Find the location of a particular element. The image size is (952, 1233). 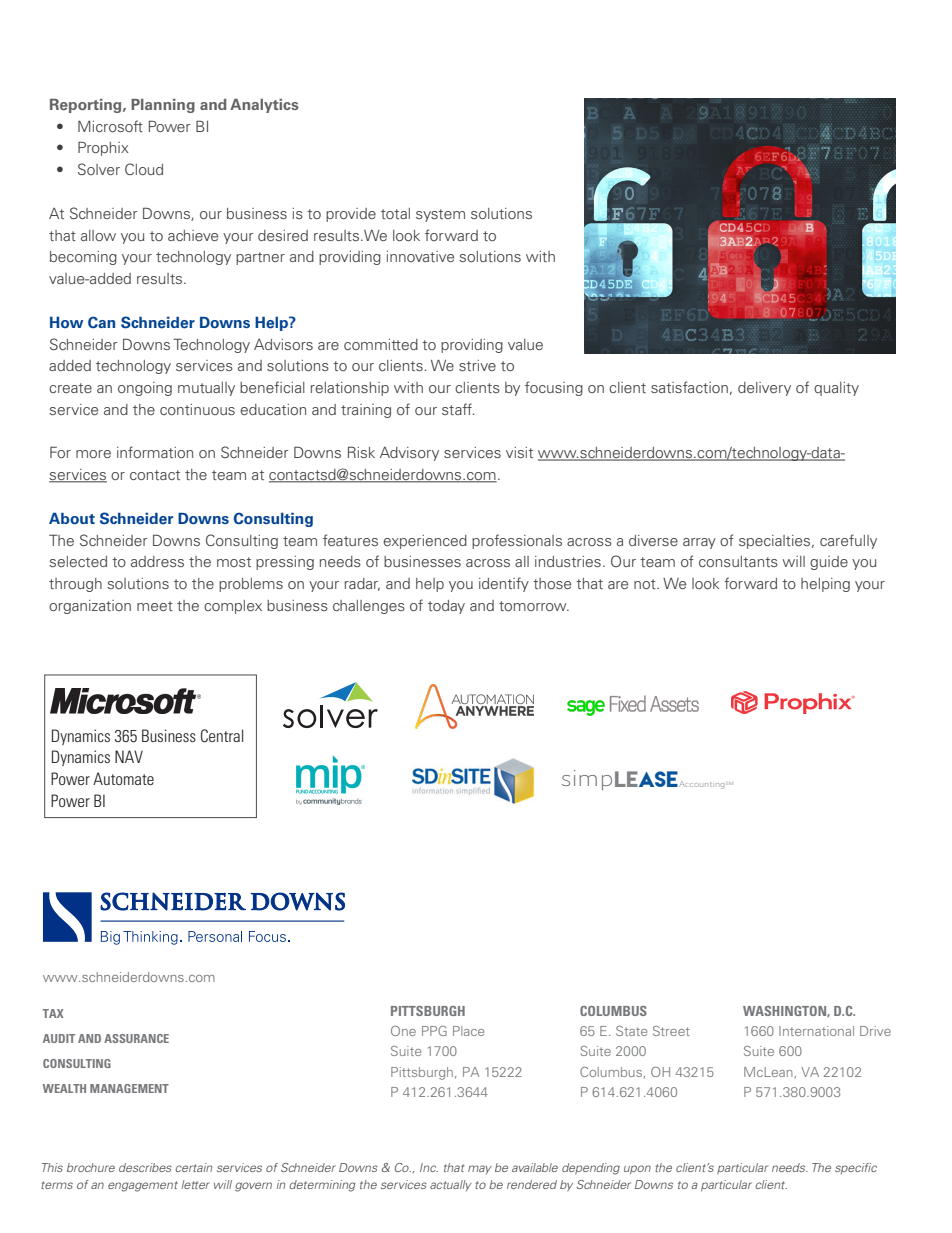

delivery is located at coordinates (764, 389).
